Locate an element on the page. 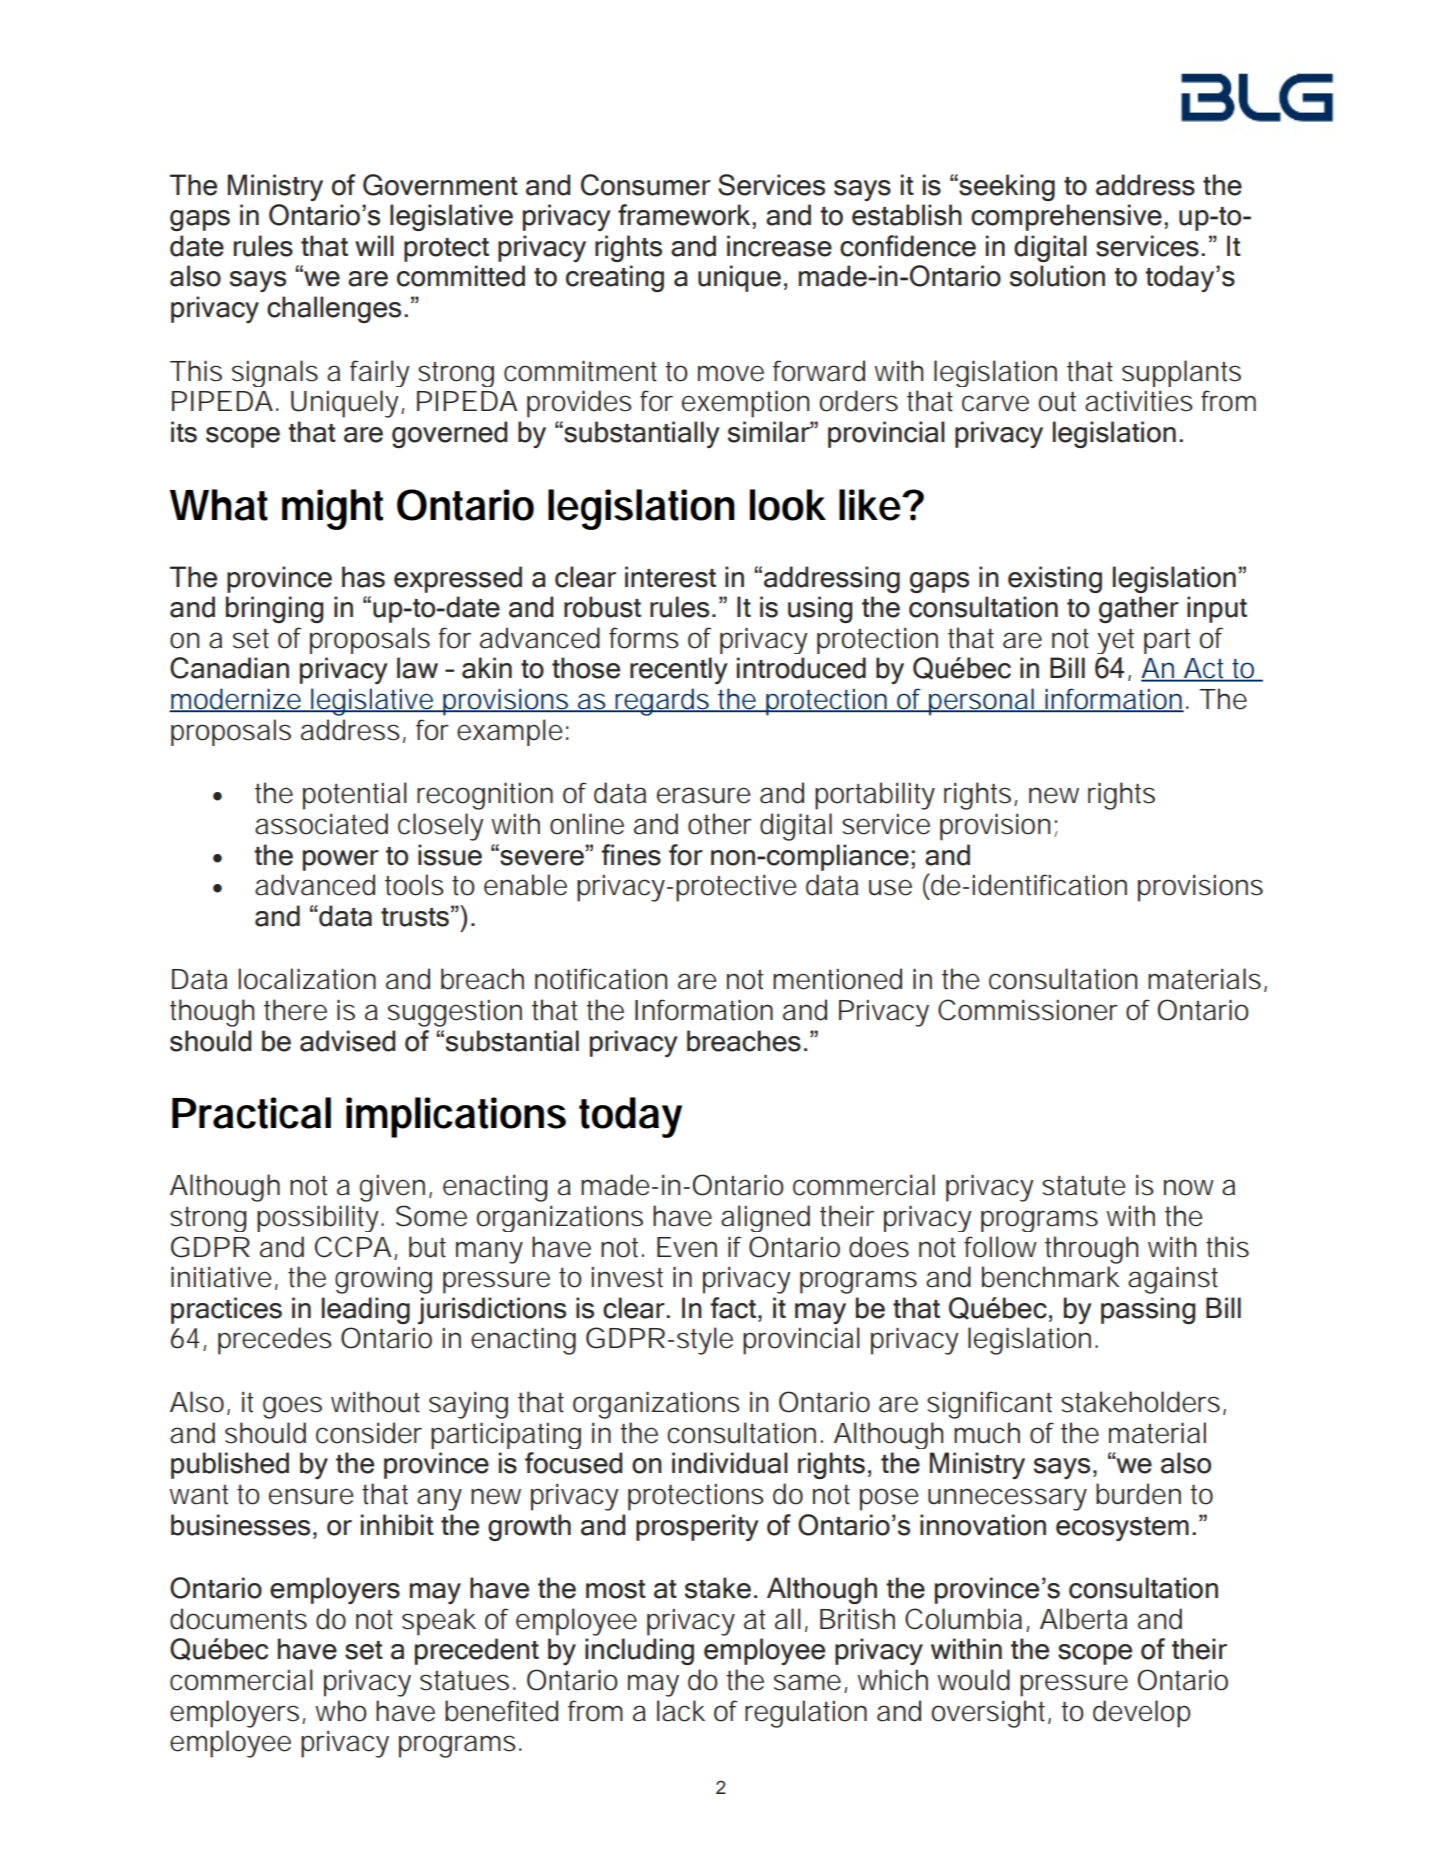  localization is located at coordinates (307, 979).
